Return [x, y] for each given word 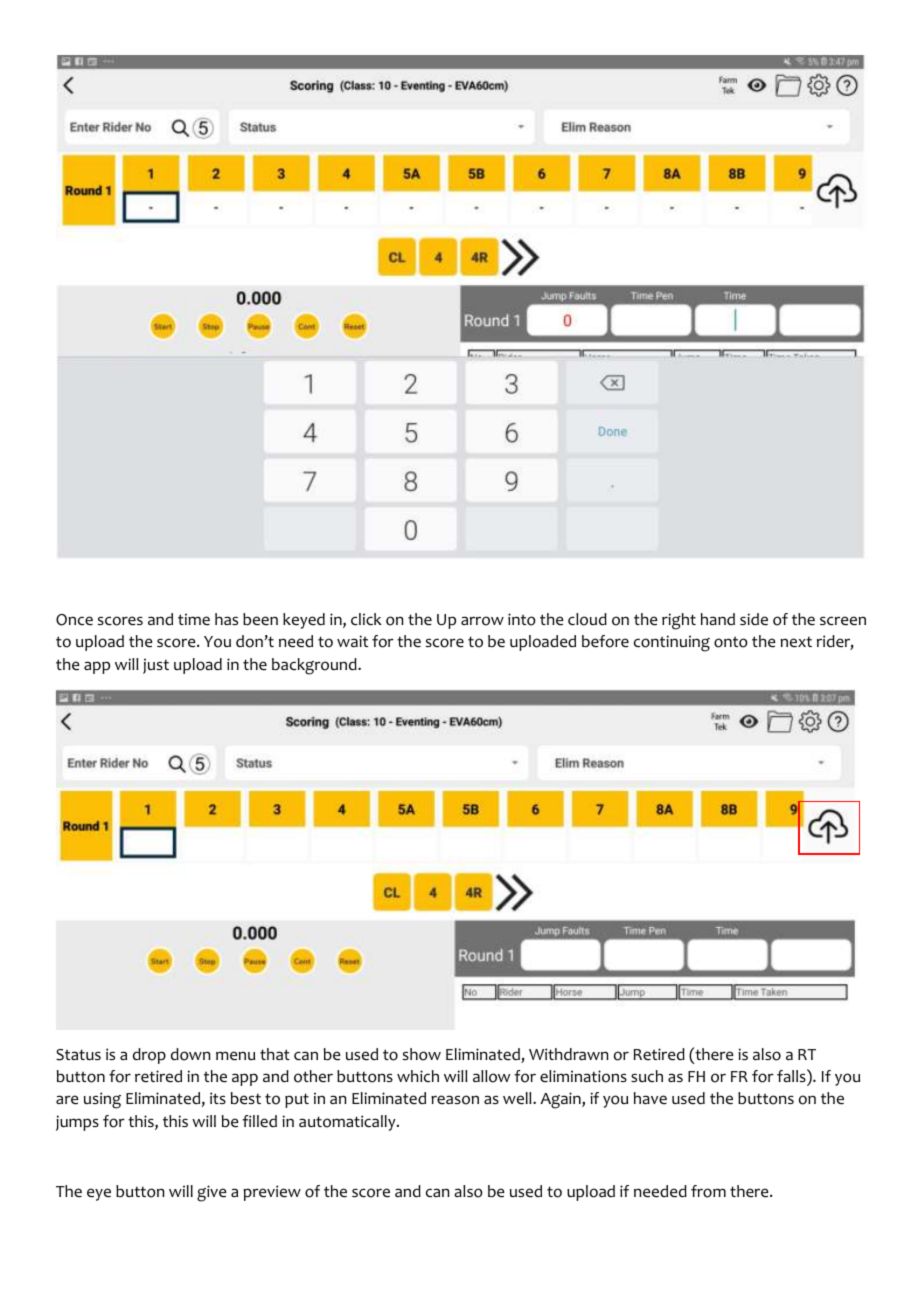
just [156, 666]
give [212, 1193]
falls [792, 1075]
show [422, 1054]
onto [731, 642]
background [315, 666]
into [522, 619]
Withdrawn [568, 1054]
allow [491, 1076]
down [190, 1054]
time [194, 619]
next [796, 642]
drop [149, 1056]
